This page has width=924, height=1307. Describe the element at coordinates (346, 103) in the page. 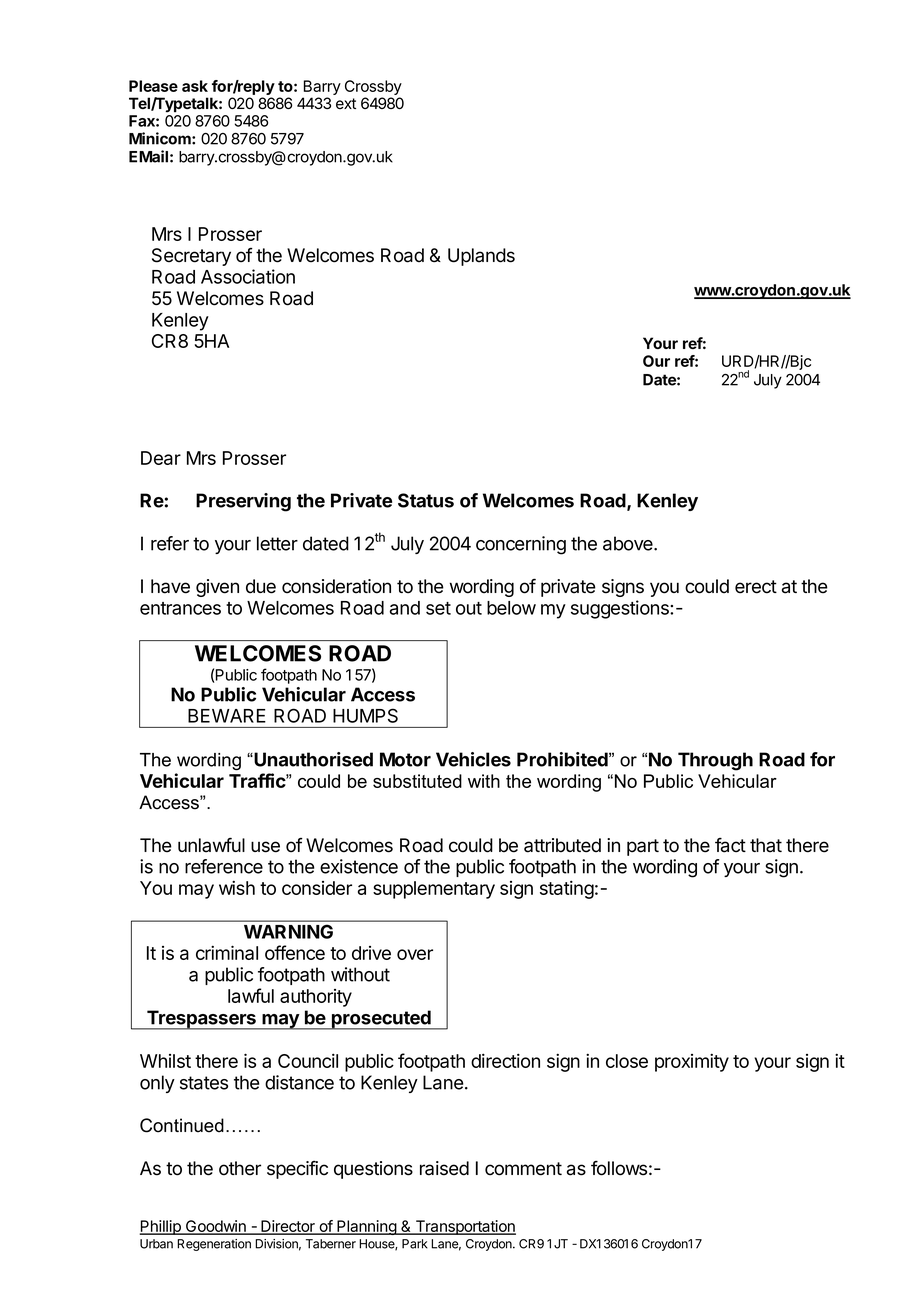

I see `ext` at that location.
